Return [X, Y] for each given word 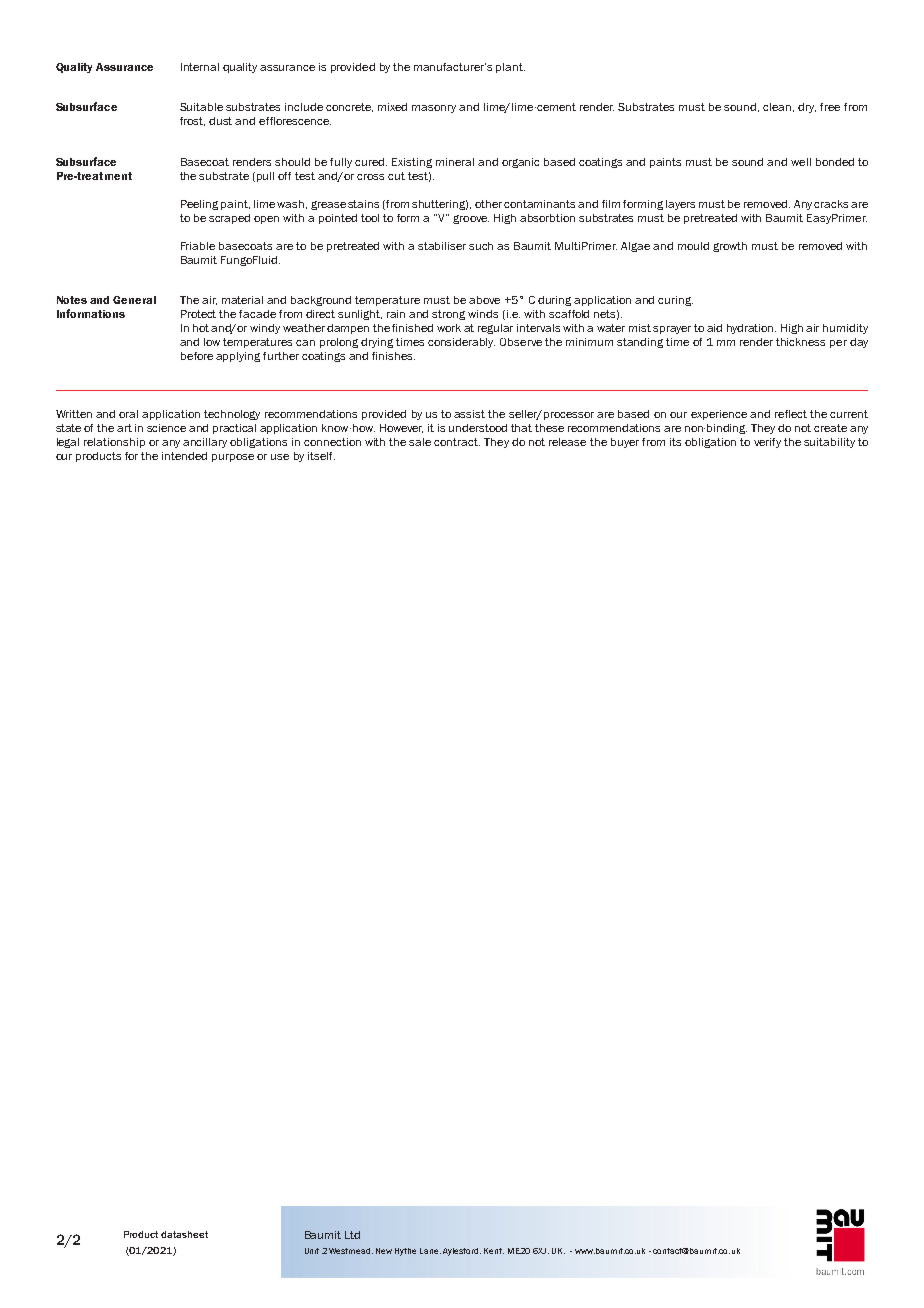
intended [184, 456]
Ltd [352, 1235]
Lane [430, 1251]
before [197, 356]
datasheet [184, 1234]
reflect [791, 414]
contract [457, 442]
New [384, 1251]
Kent [494, 1251]
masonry [434, 109]
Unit [312, 1251]
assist [469, 414]
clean [777, 107]
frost [192, 121]
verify [767, 443]
